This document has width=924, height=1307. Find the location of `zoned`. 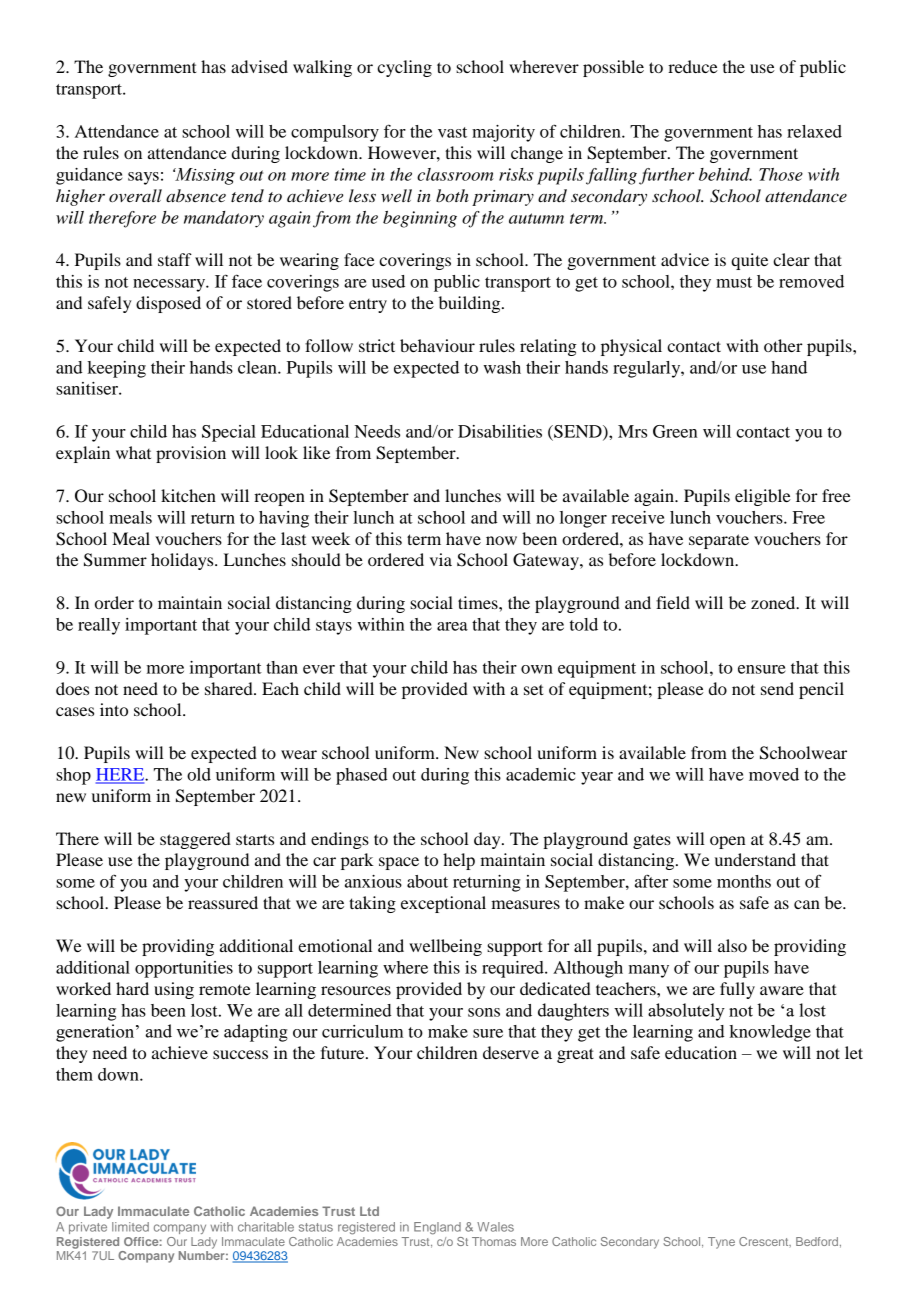

zoned is located at coordinates (774, 602).
